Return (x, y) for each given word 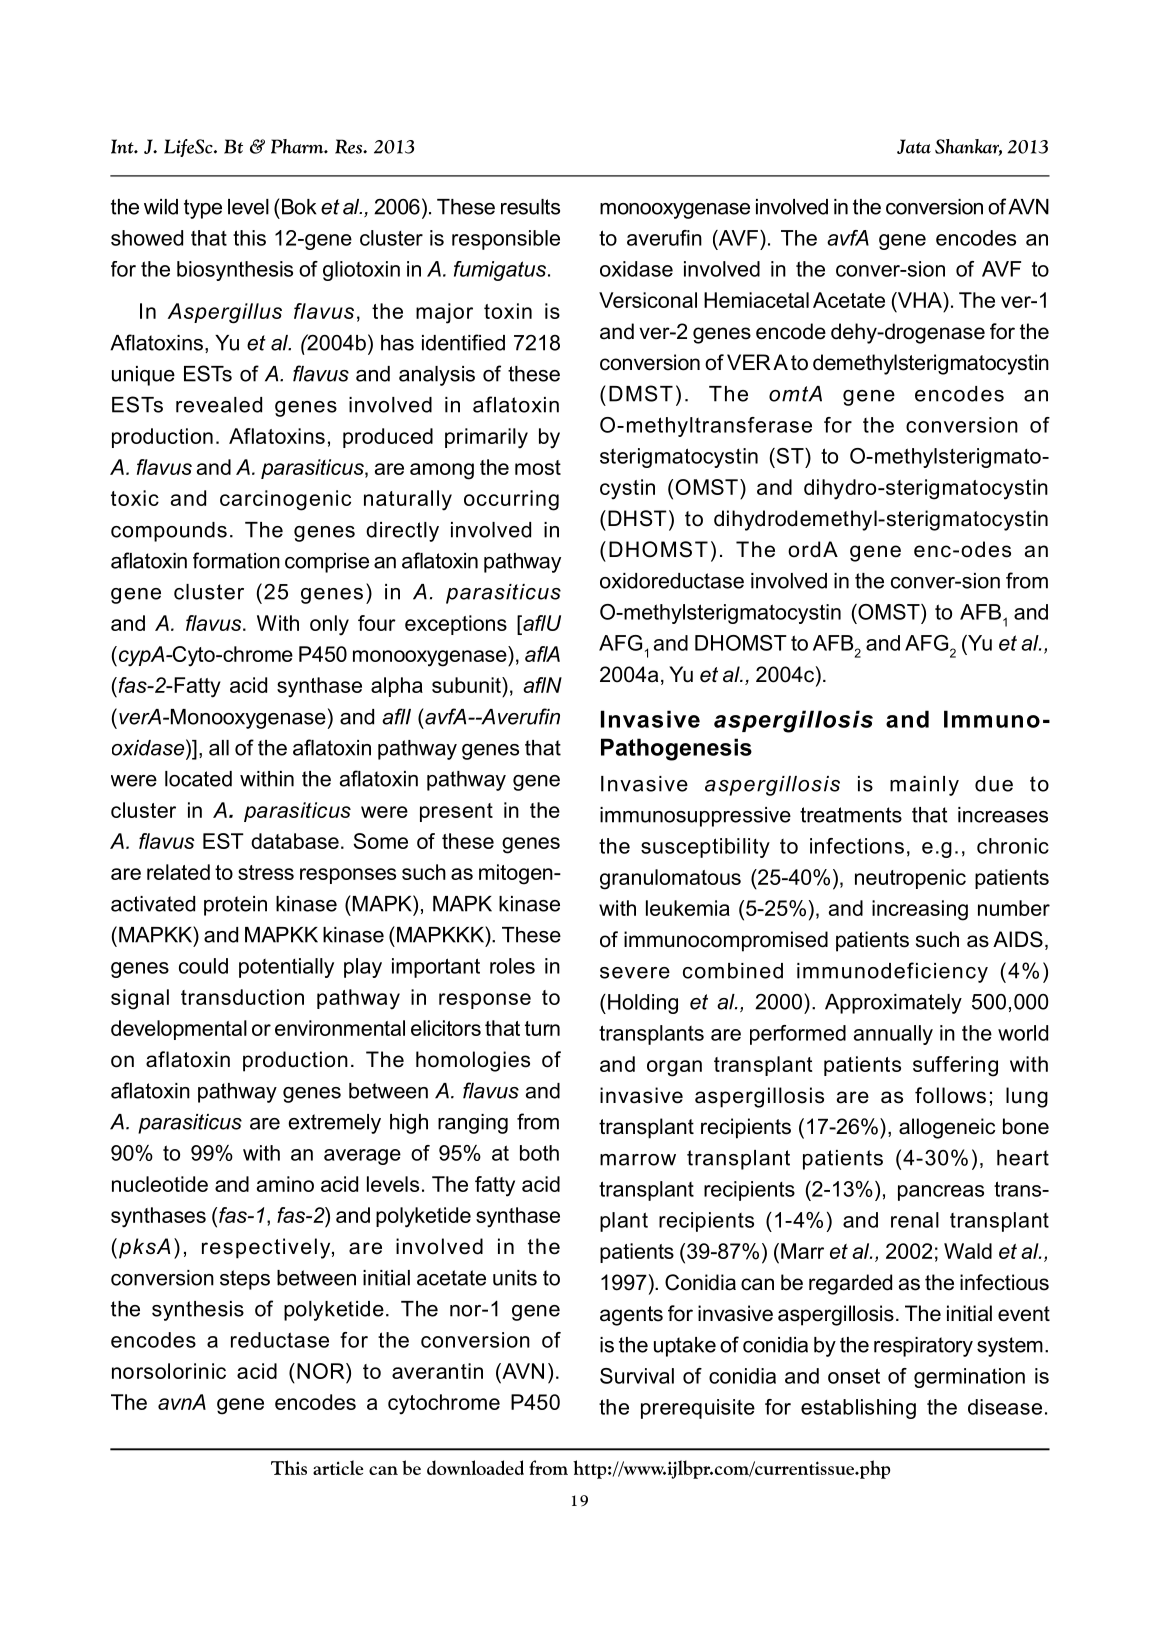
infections (857, 846)
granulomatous (670, 879)
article (338, 1467)
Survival (637, 1376)
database (295, 841)
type (203, 209)
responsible (506, 240)
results (530, 207)
